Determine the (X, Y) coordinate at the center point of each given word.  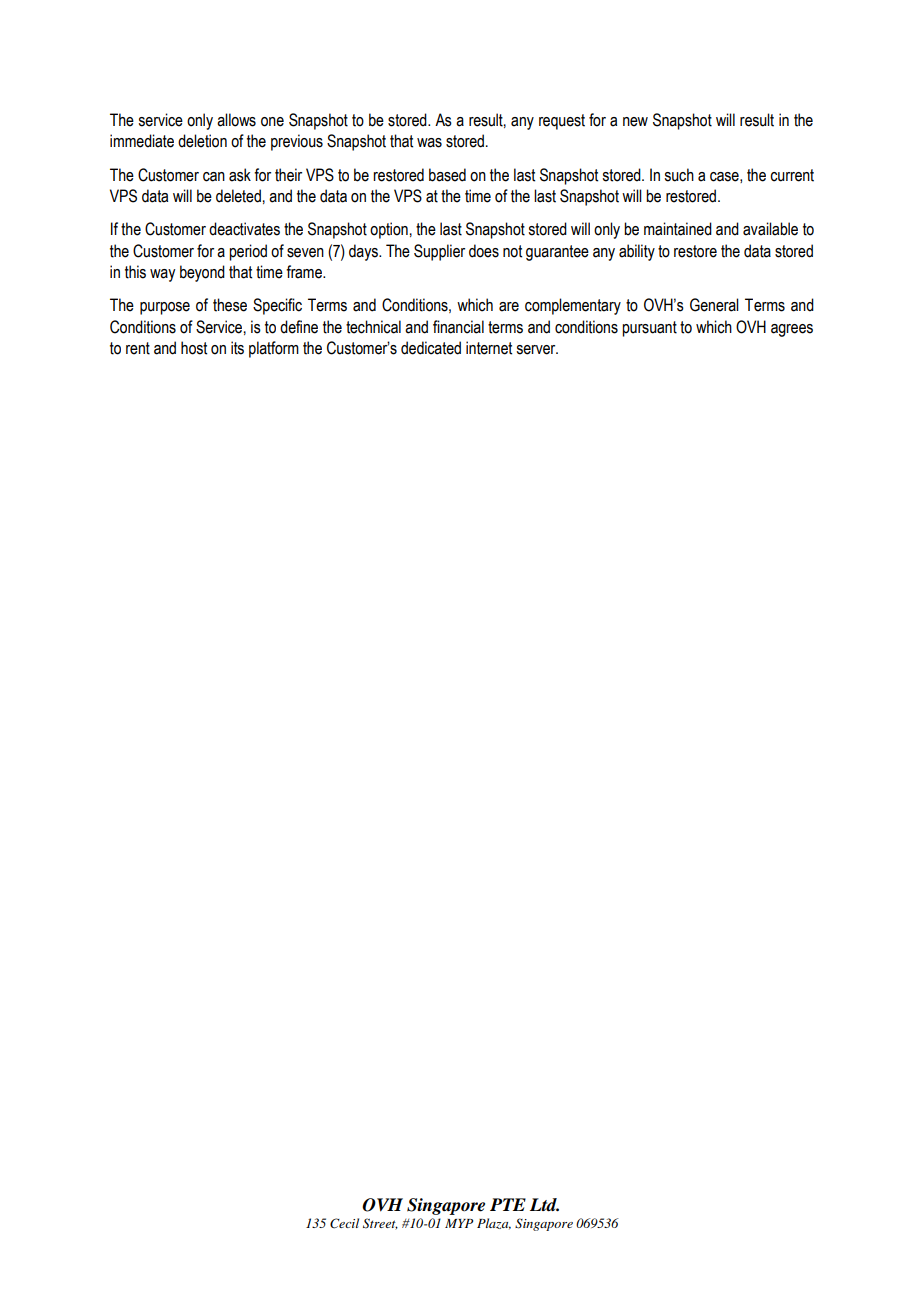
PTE (508, 1204)
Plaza (494, 1224)
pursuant (649, 329)
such (679, 175)
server (537, 350)
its (237, 348)
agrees (792, 330)
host (194, 348)
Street (380, 1224)
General (714, 305)
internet (489, 348)
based (447, 175)
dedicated (431, 348)
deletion (202, 141)
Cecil (344, 1223)
